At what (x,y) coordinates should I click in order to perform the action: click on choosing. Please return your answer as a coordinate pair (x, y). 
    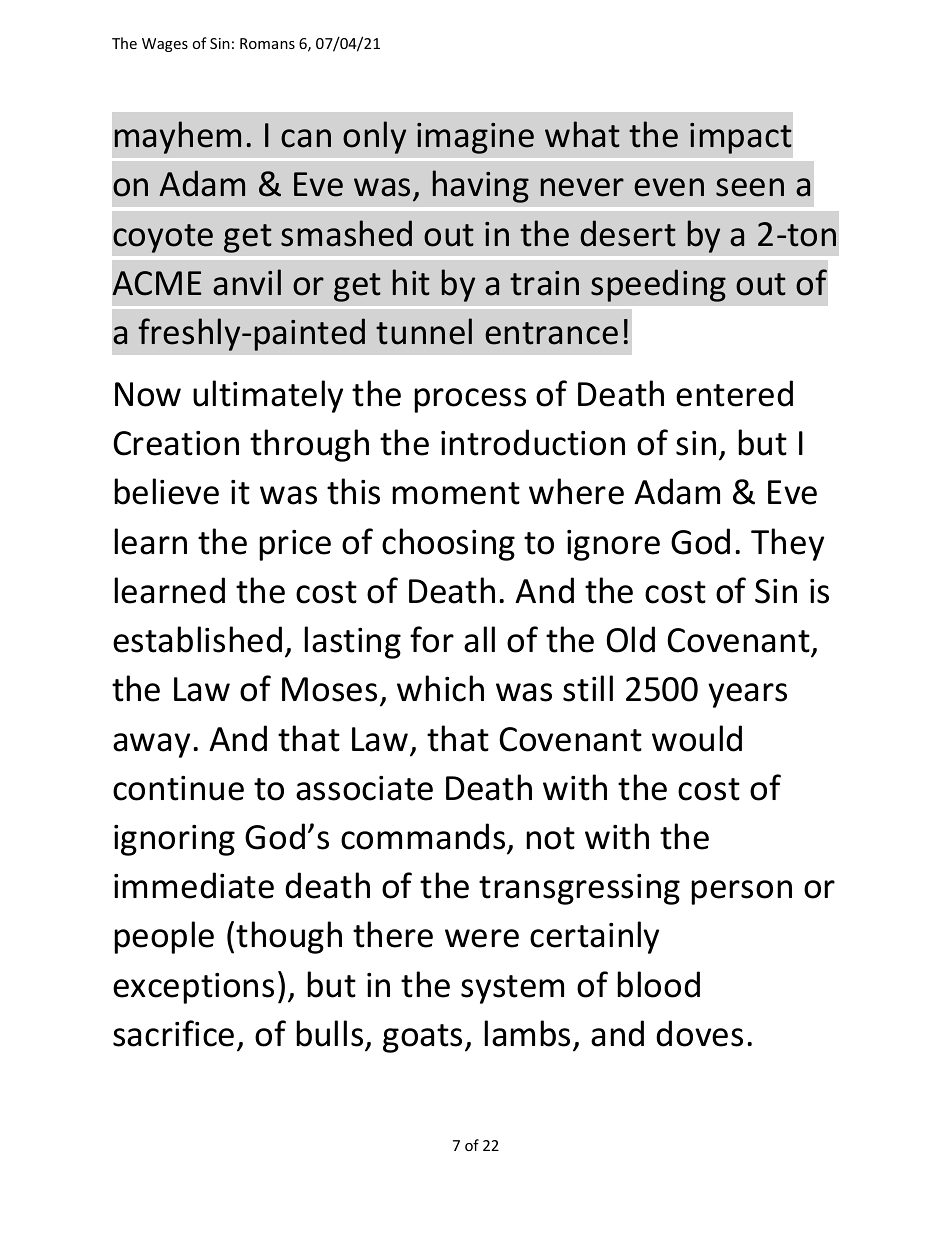
    Looking at the image, I should click on (448, 544).
